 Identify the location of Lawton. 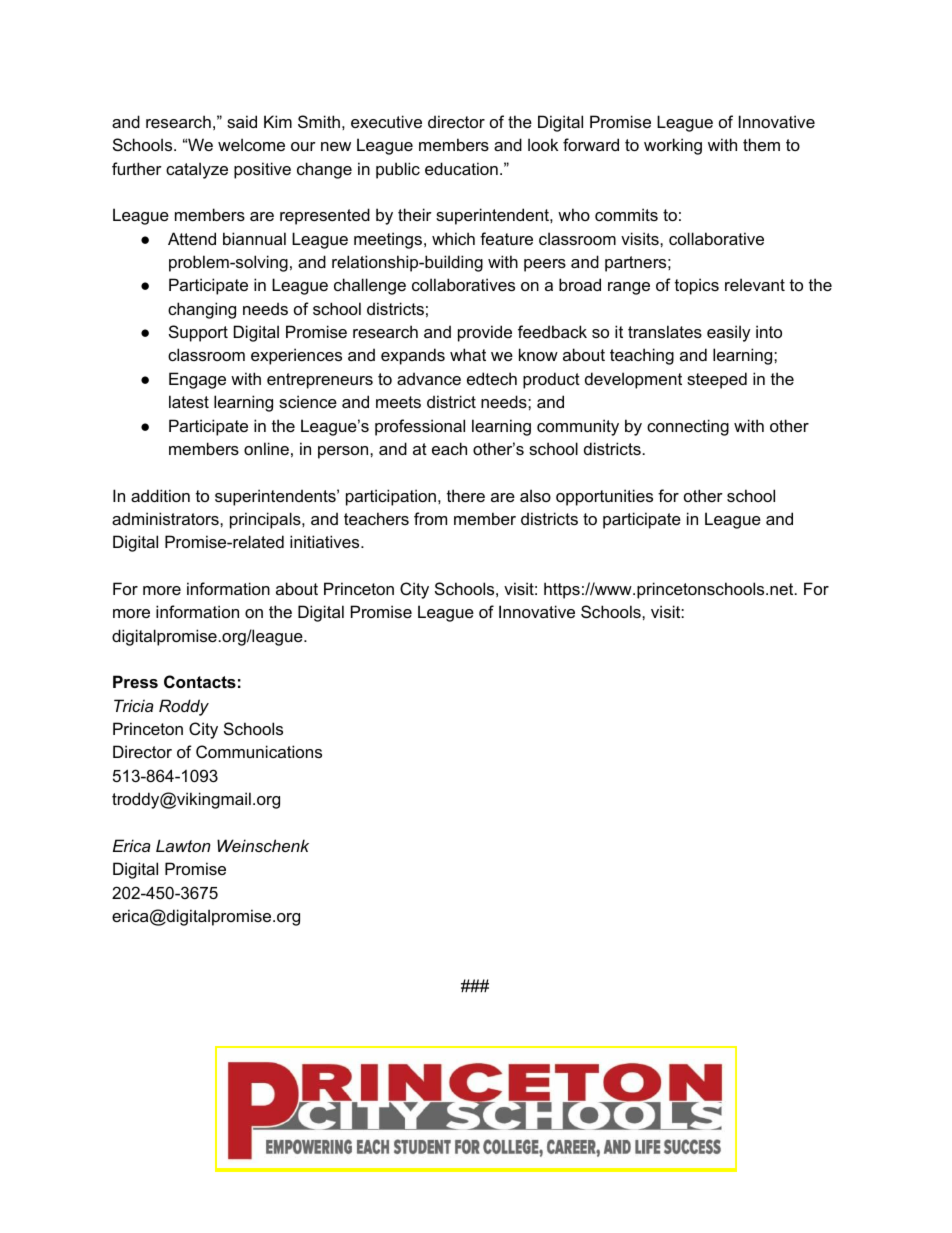
(183, 845).
